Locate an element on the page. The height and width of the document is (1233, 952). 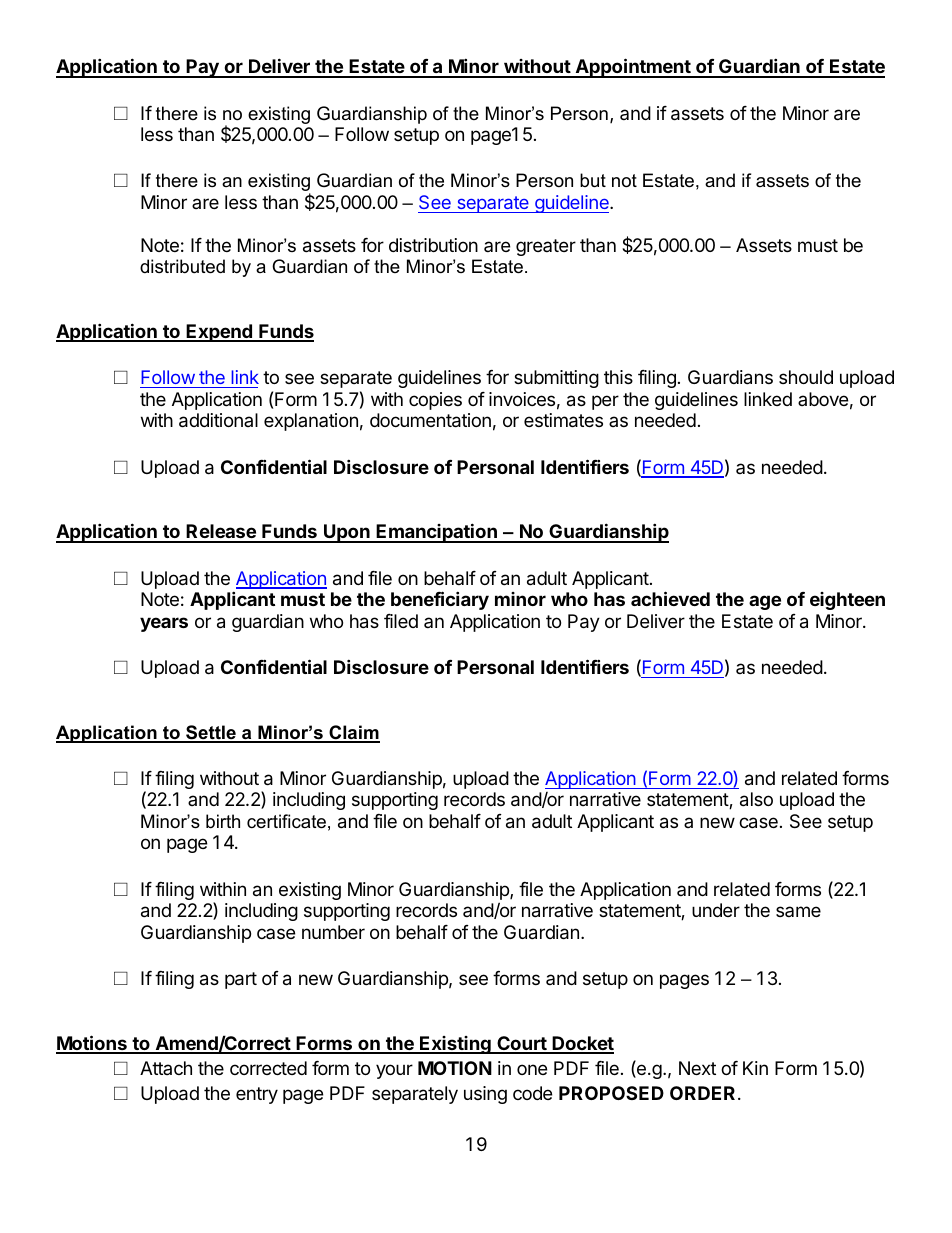
entry is located at coordinates (257, 1095).
